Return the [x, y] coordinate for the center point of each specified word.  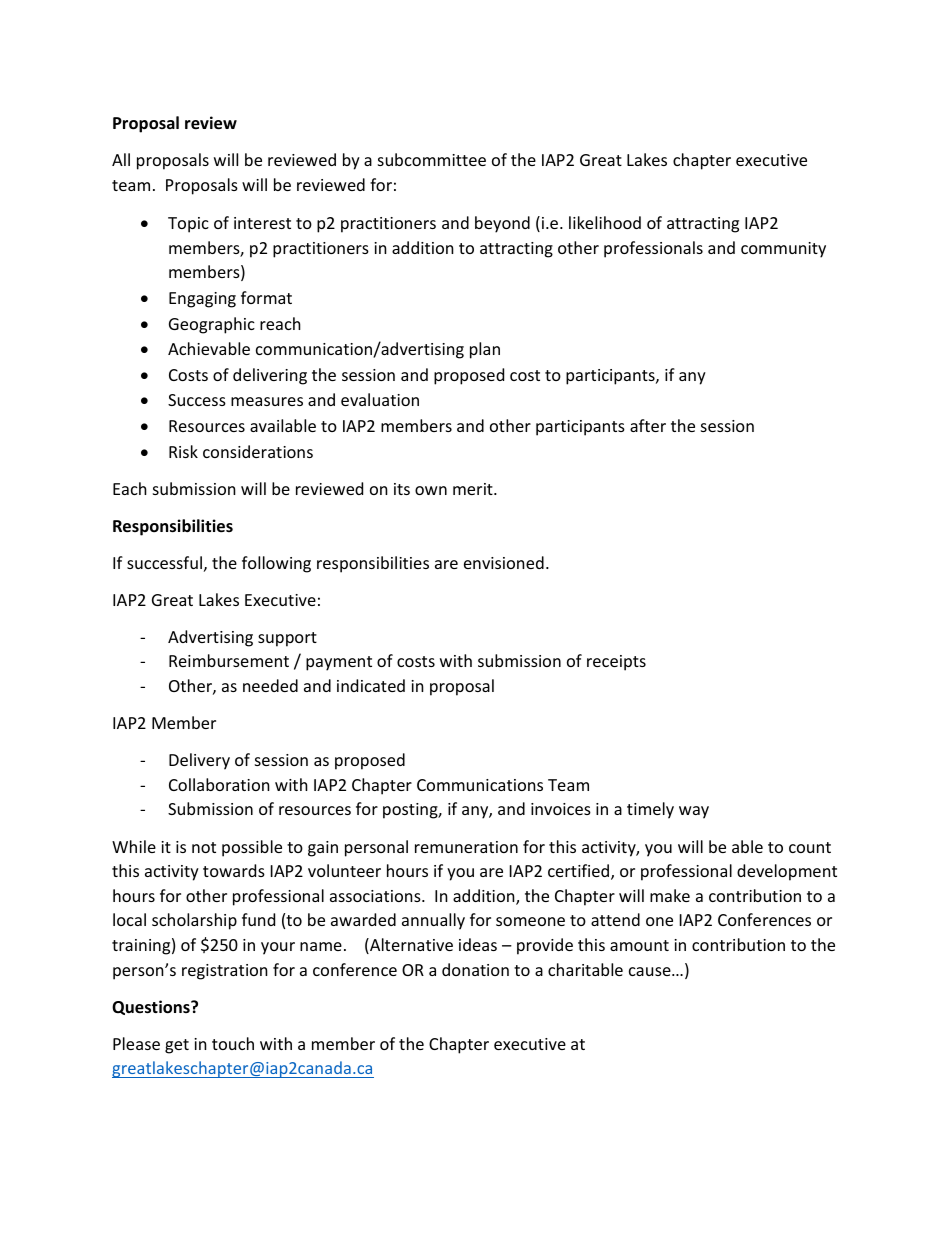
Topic [188, 225]
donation [475, 969]
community [783, 250]
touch [233, 1043]
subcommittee [432, 159]
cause [651, 971]
